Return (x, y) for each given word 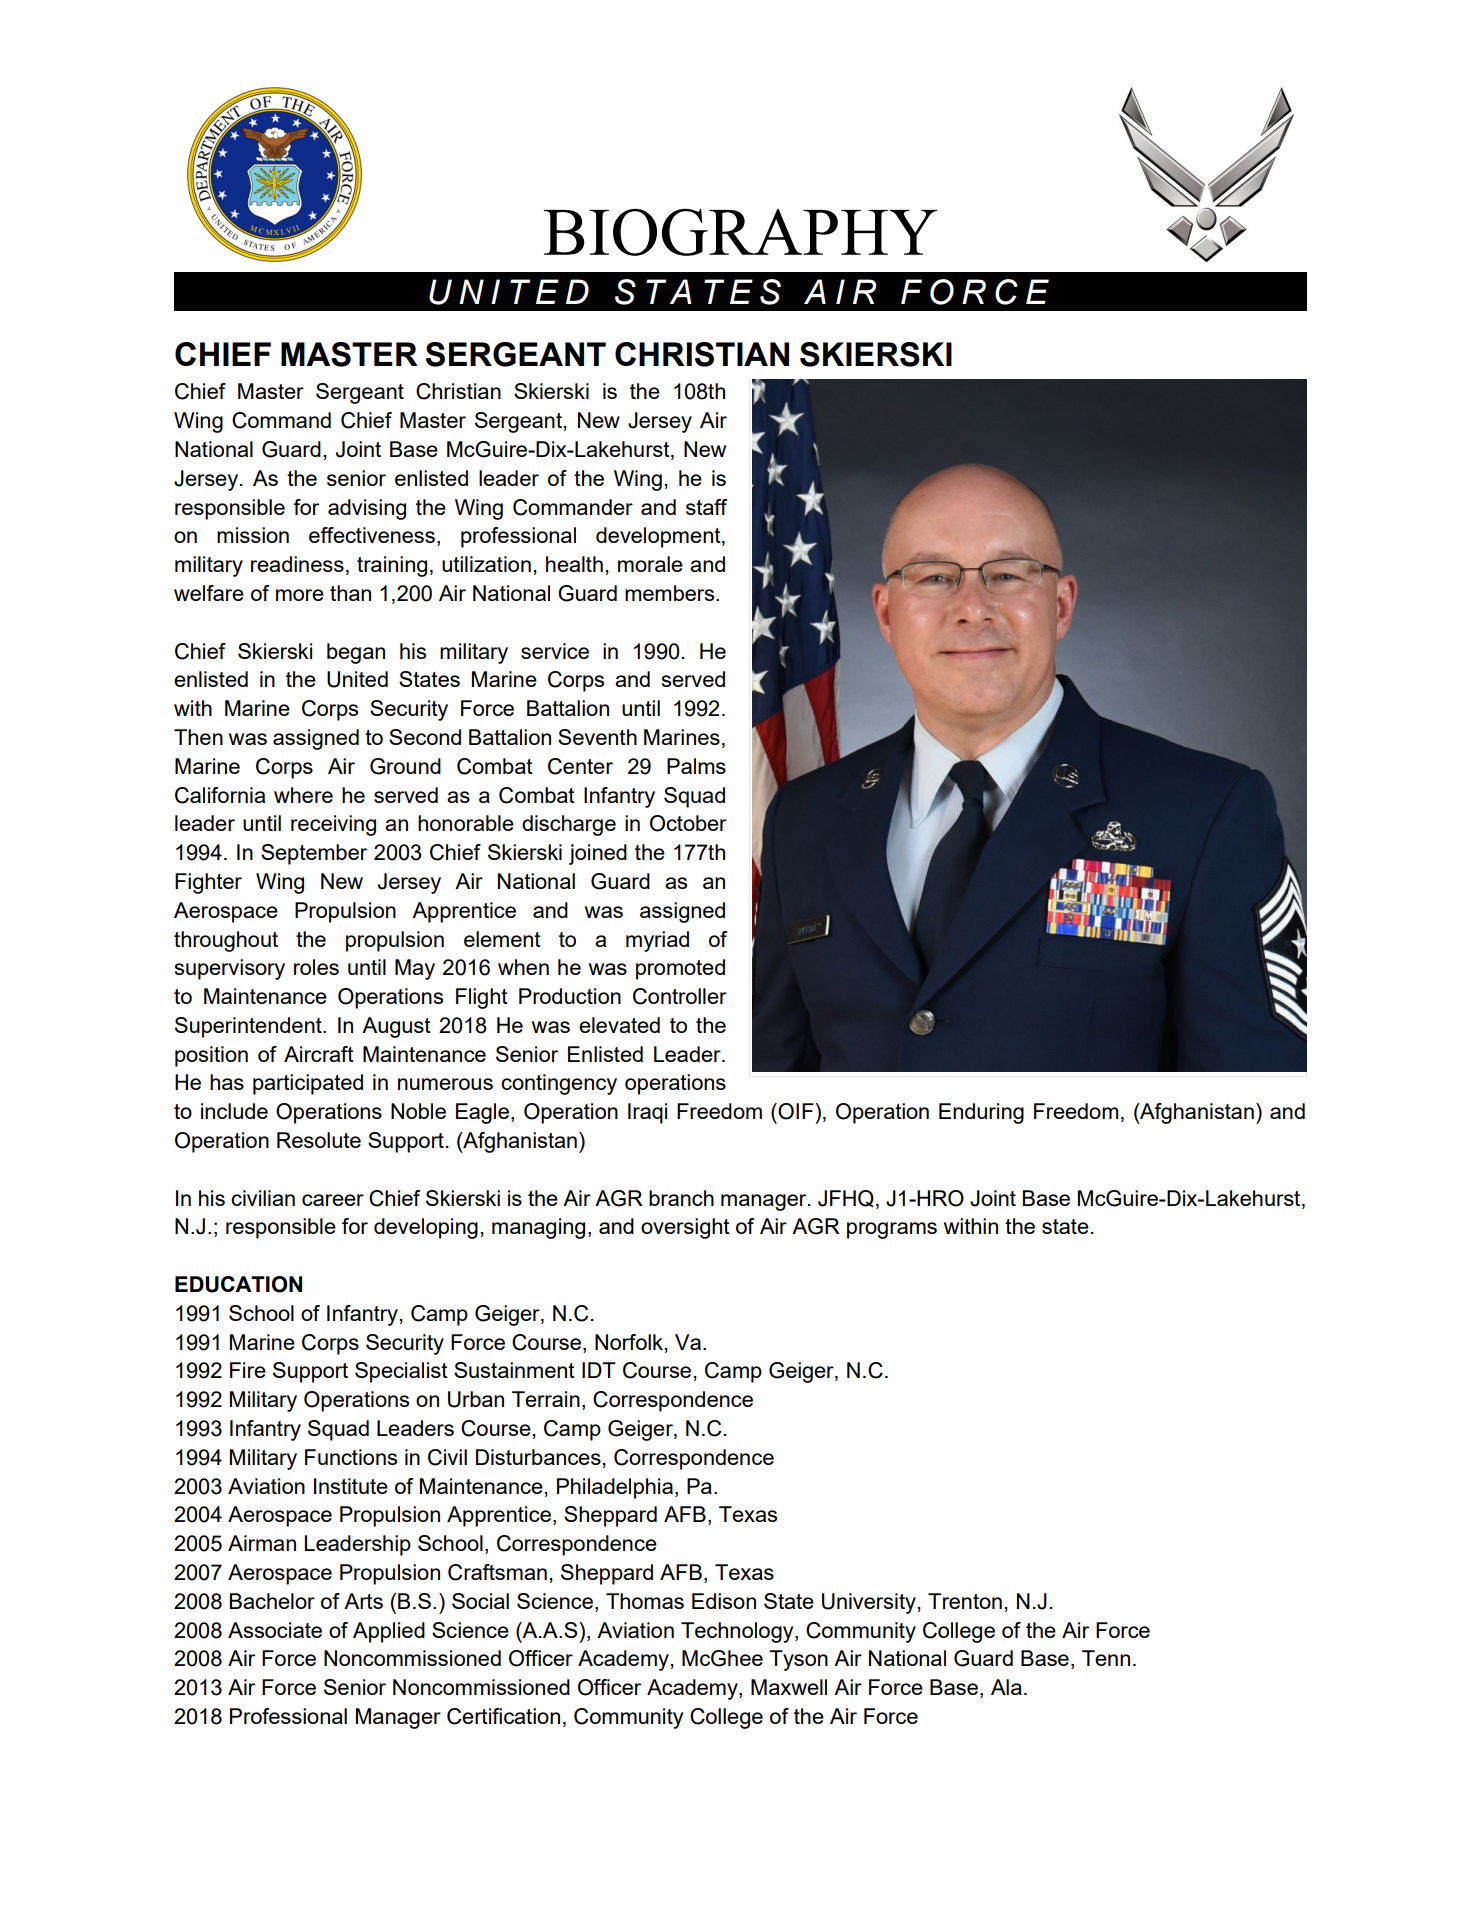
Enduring (981, 1113)
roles (316, 967)
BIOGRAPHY (740, 232)
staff (706, 507)
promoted (680, 969)
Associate (275, 1630)
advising (367, 509)
